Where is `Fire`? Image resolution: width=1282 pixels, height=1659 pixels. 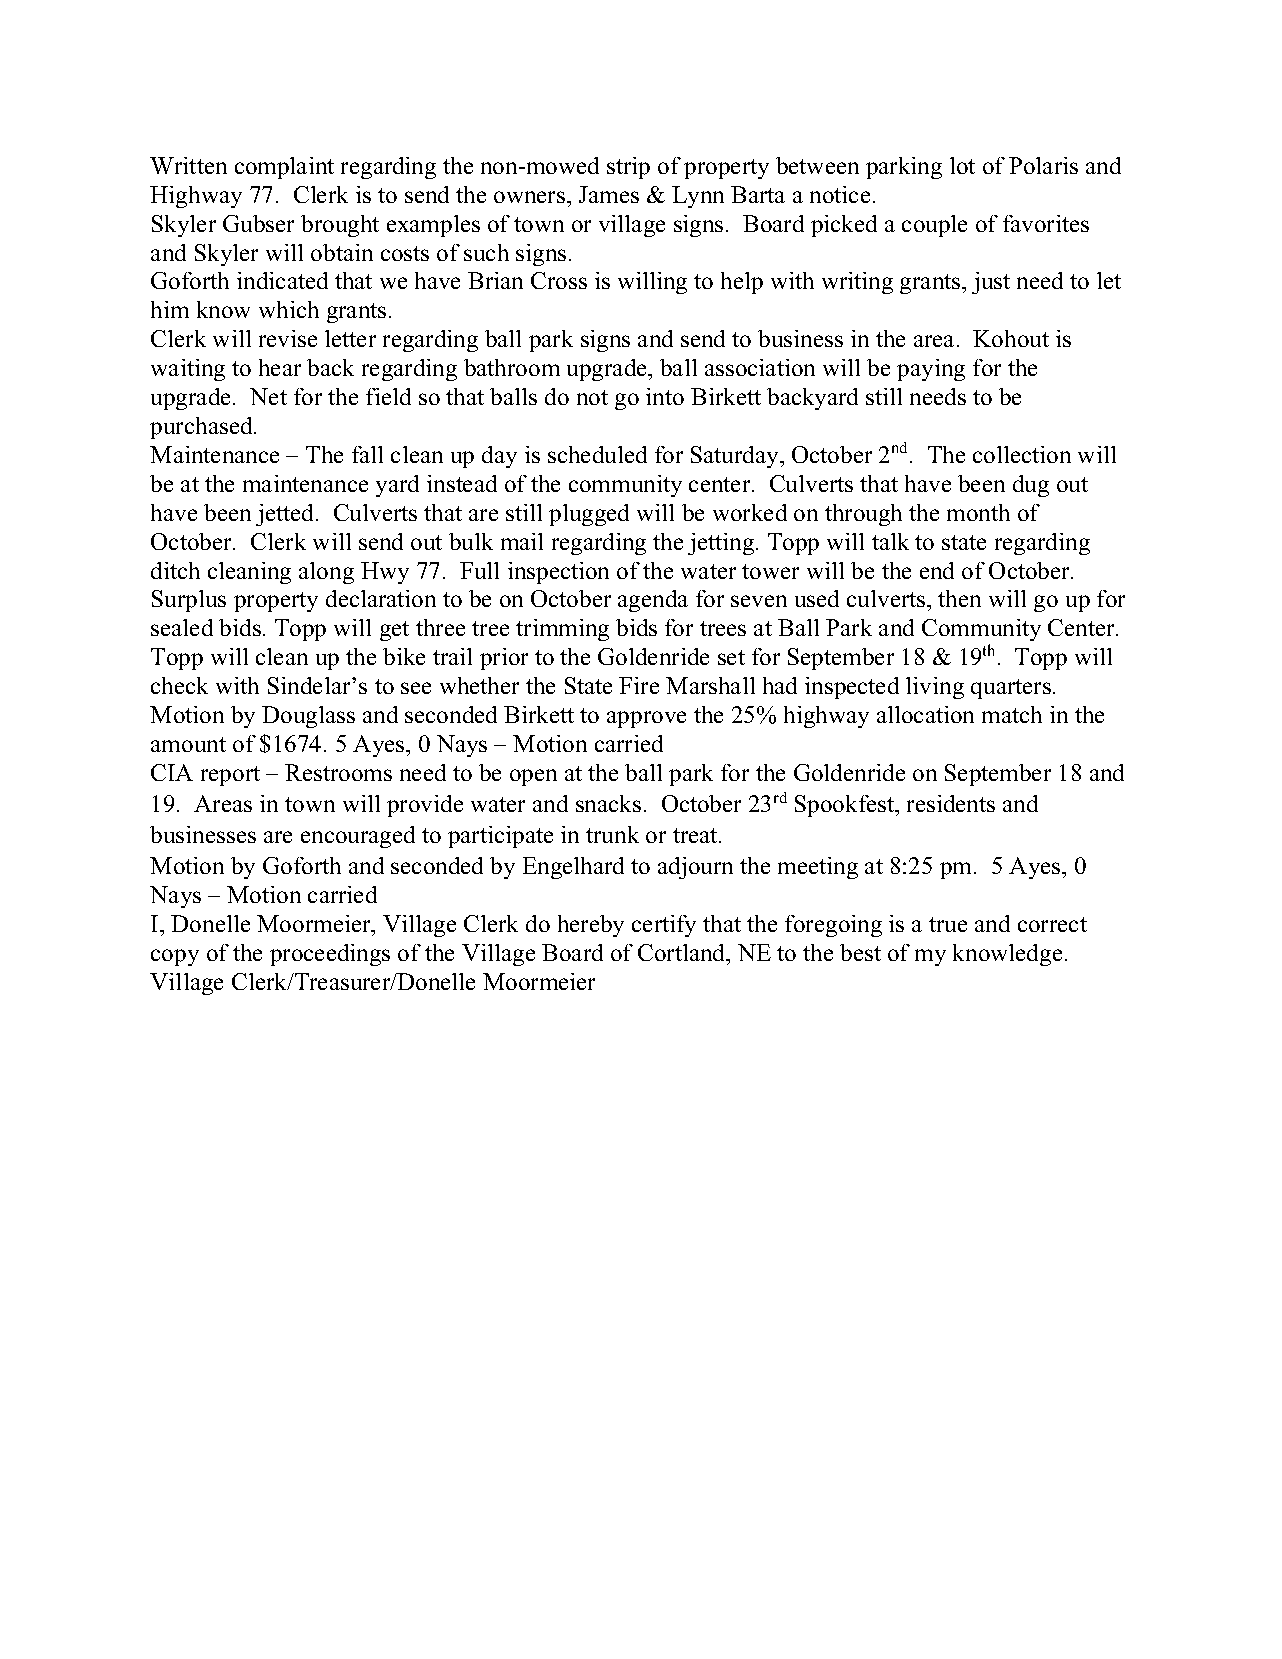 Fire is located at coordinates (639, 685).
